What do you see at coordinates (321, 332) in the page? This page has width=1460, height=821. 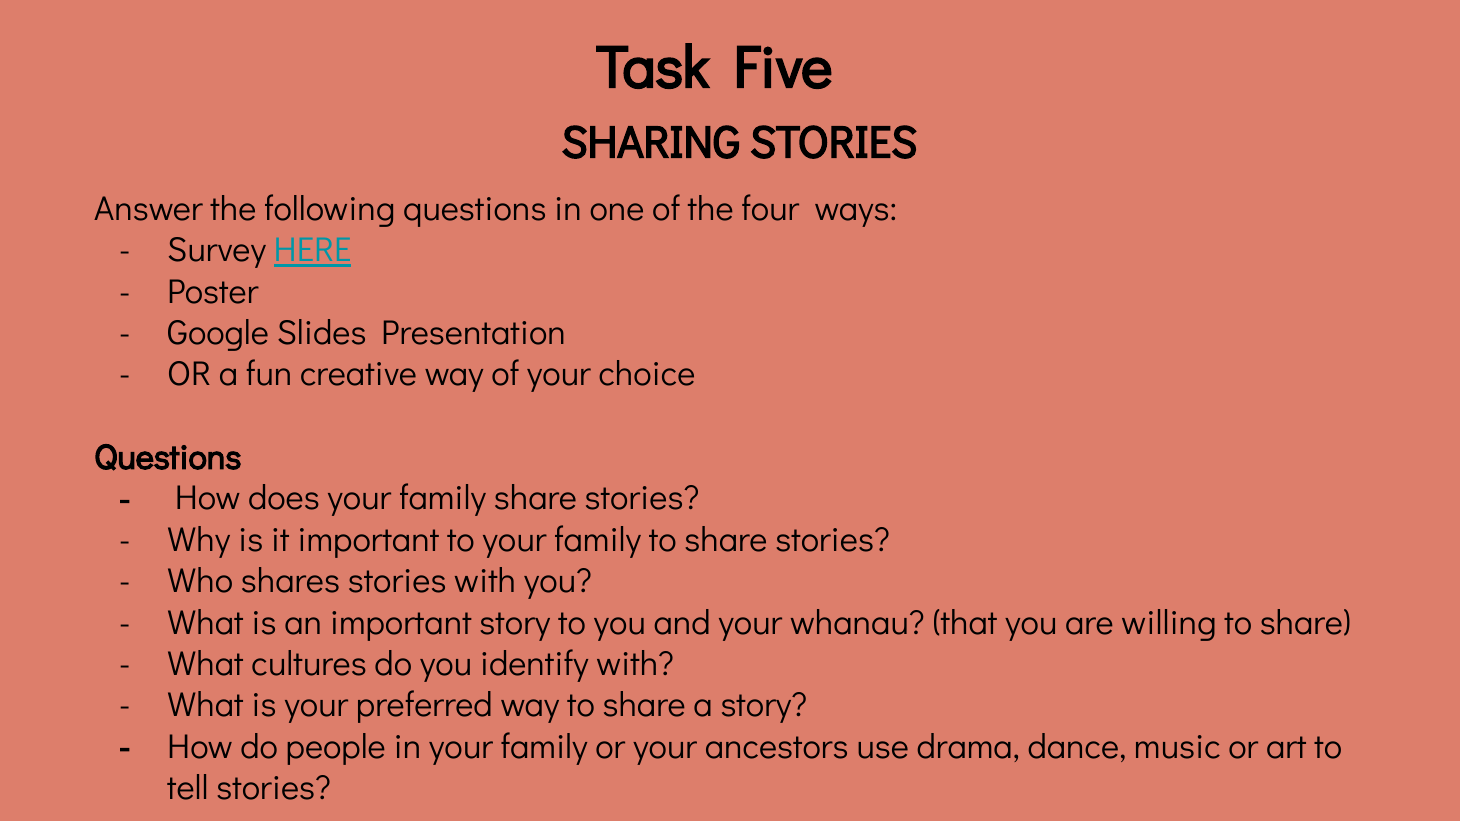 I see `Slides` at bounding box center [321, 332].
